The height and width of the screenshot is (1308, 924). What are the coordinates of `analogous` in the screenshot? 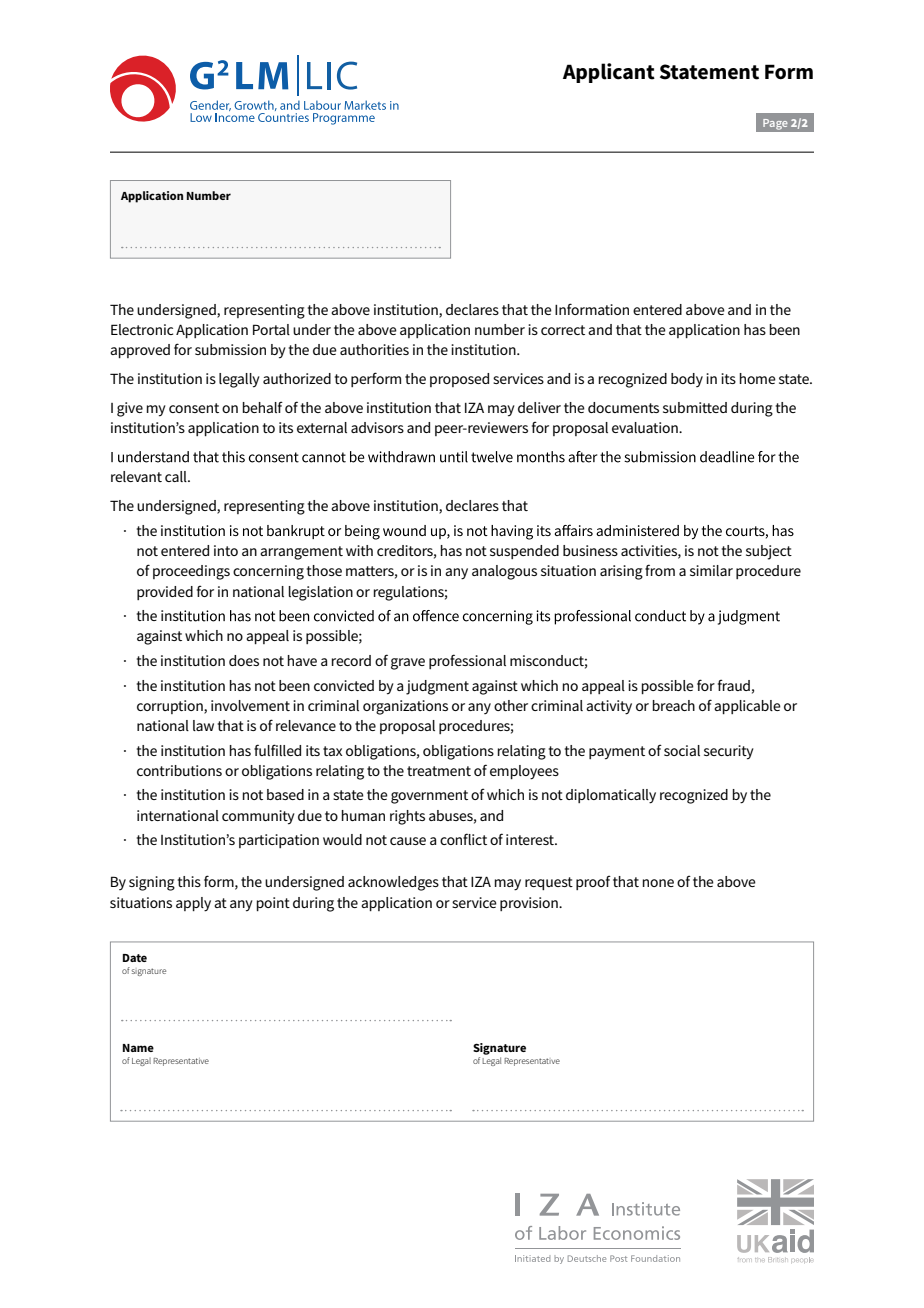 It's located at (504, 572).
